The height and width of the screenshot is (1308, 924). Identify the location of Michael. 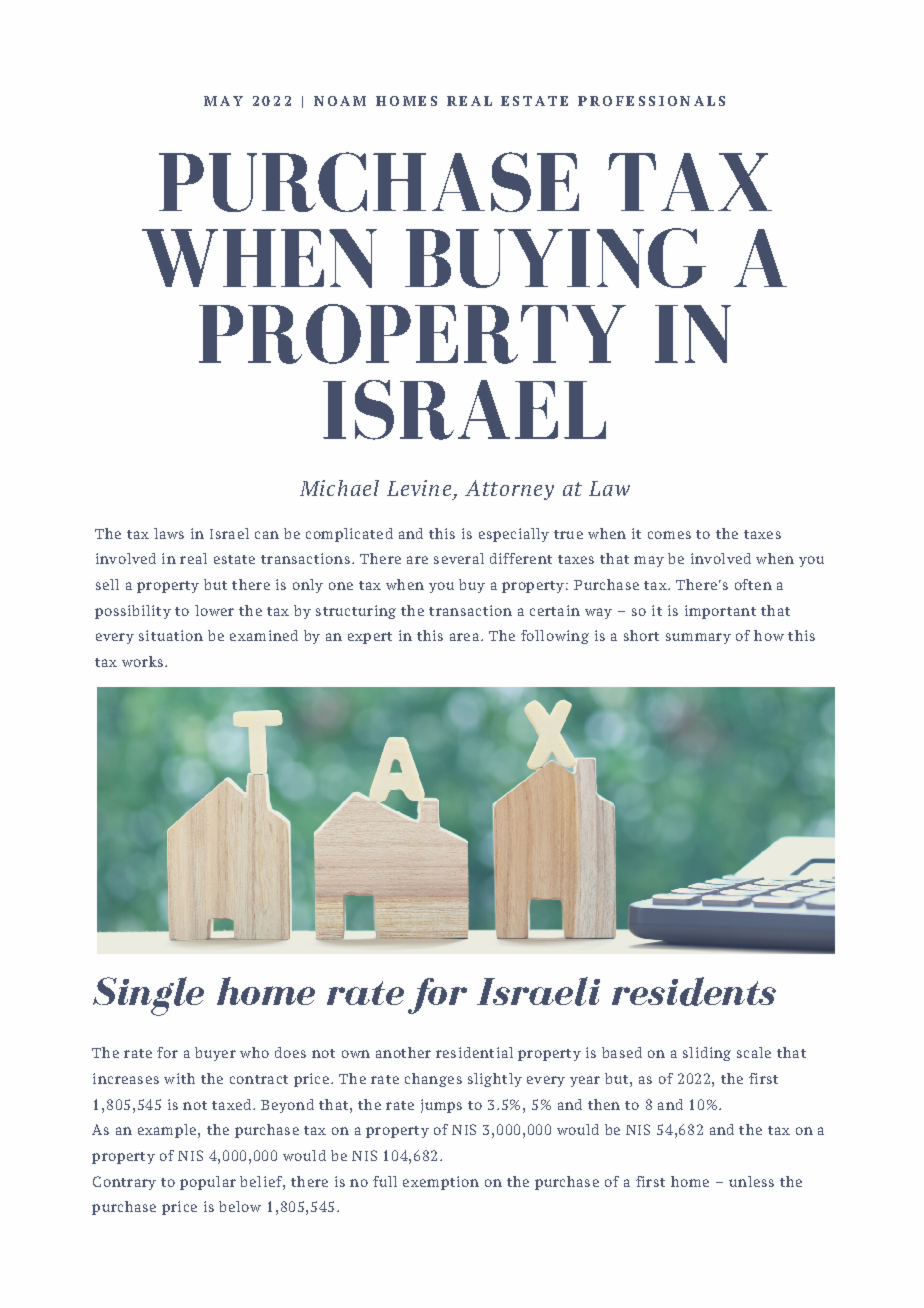
(339, 488).
